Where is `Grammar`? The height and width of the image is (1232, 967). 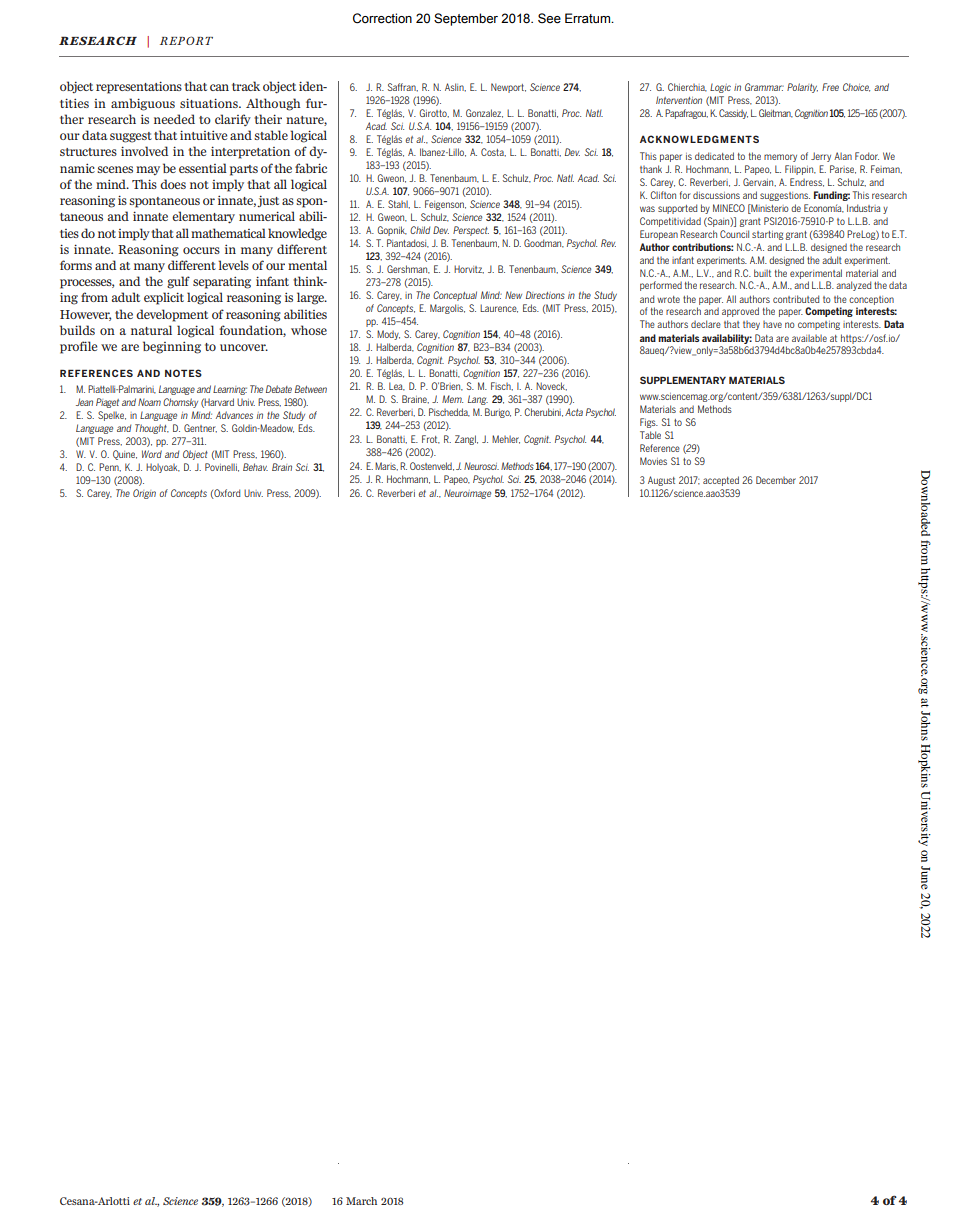 Grammar is located at coordinates (764, 87).
